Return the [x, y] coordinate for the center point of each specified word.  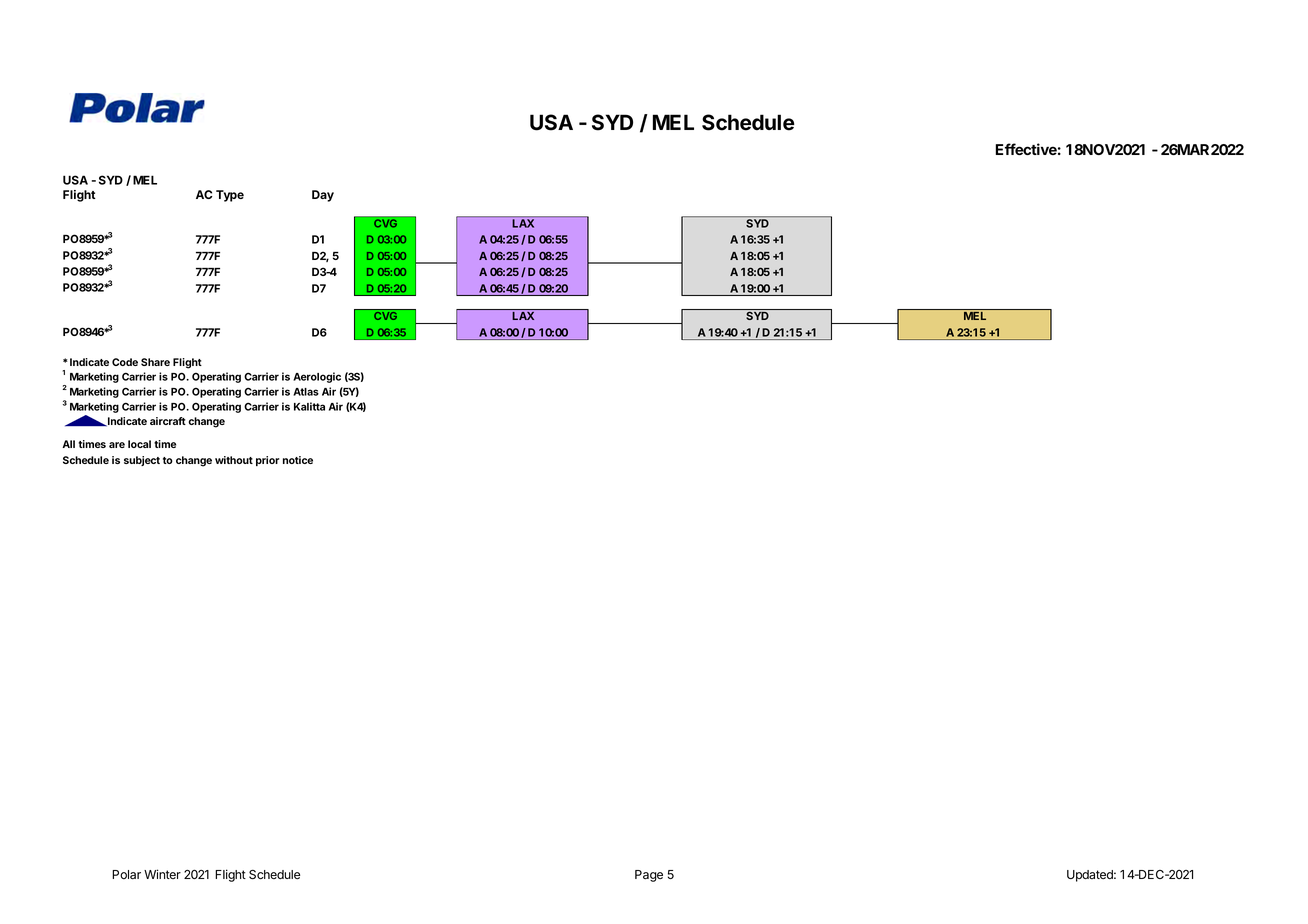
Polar [126, 875]
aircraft [168, 421]
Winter [162, 874]
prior [267, 461]
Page [649, 876]
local [139, 444]
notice [298, 460]
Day [323, 196]
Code [125, 362]
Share [155, 362]
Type [230, 196]
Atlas [306, 392]
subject [142, 461]
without [234, 460]
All [68, 444]
